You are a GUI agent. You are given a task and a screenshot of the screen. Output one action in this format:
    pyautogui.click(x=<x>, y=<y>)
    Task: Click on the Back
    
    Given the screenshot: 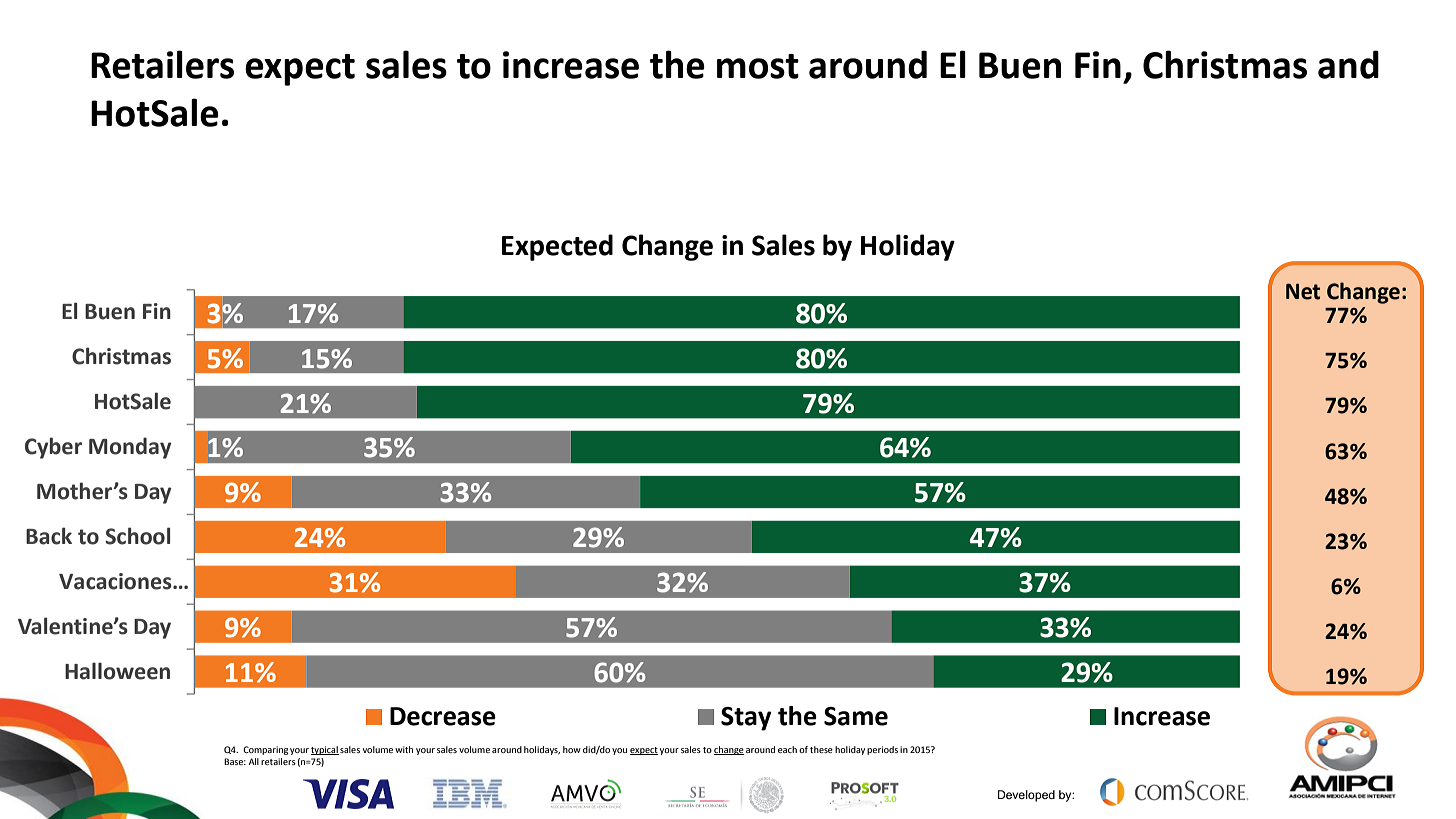 What is the action you would take?
    pyautogui.click(x=49, y=536)
